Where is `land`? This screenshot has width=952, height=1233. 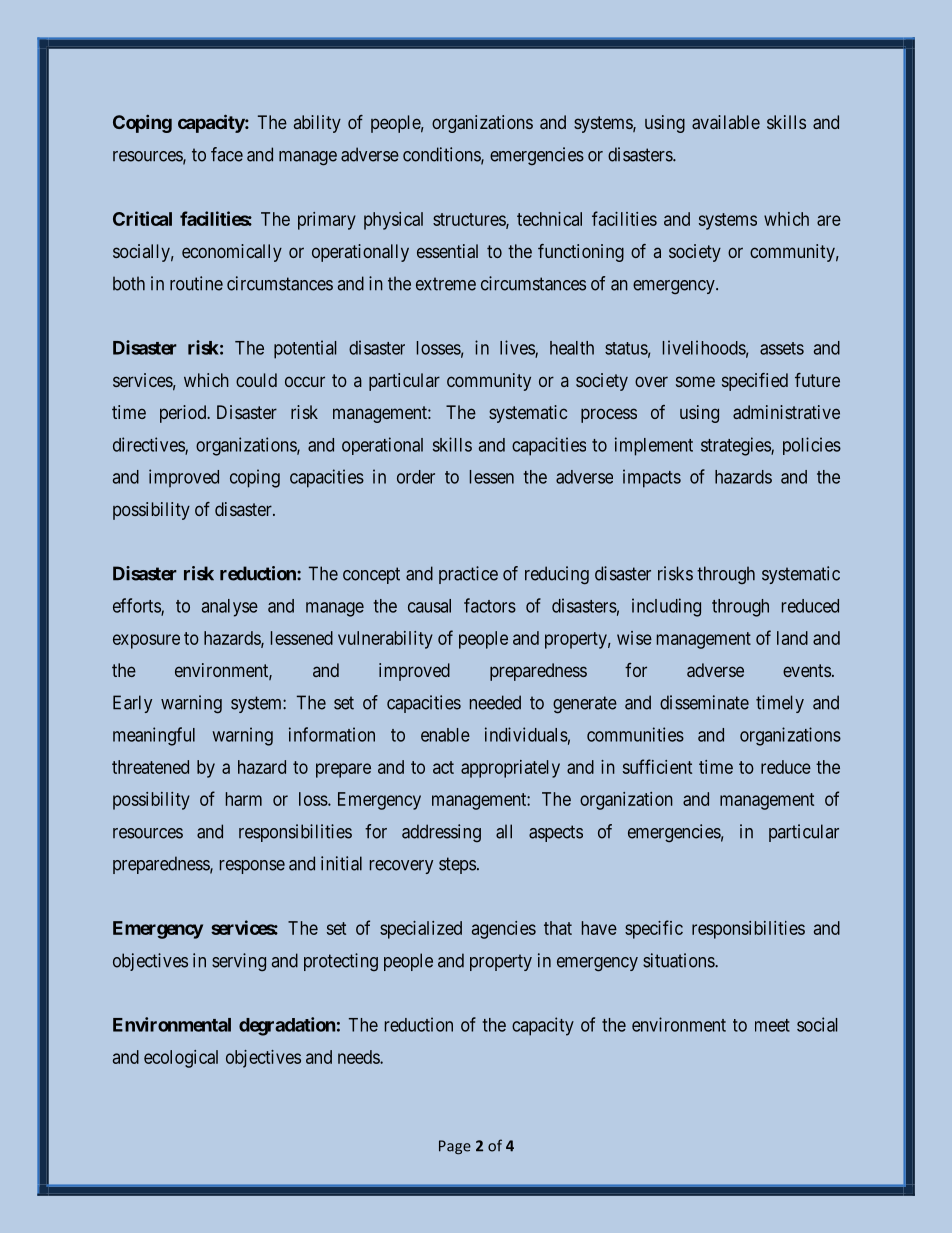
land is located at coordinates (792, 638).
